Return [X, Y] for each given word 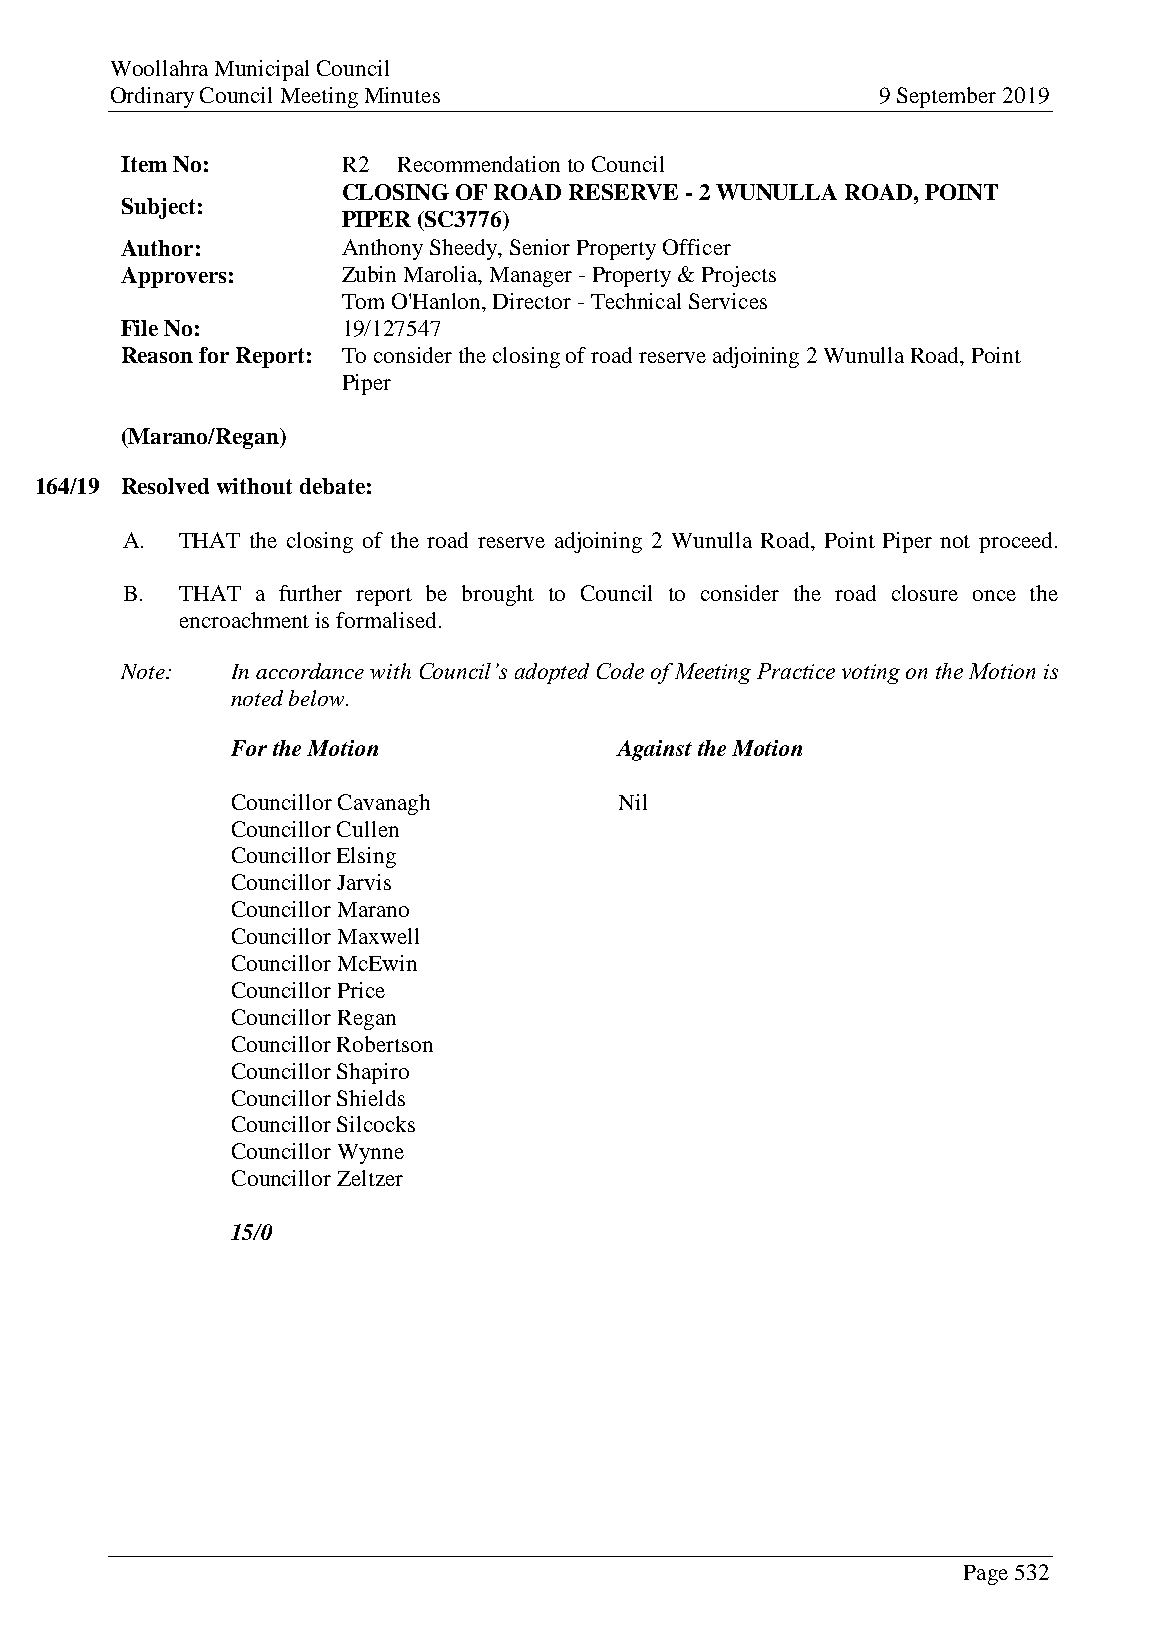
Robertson [385, 1044]
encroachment [244, 620]
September [946, 97]
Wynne [371, 1154]
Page [986, 1575]
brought [498, 595]
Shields [371, 1098]
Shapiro [373, 1073]
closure [925, 593]
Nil [633, 802]
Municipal [262, 70]
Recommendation [479, 164]
